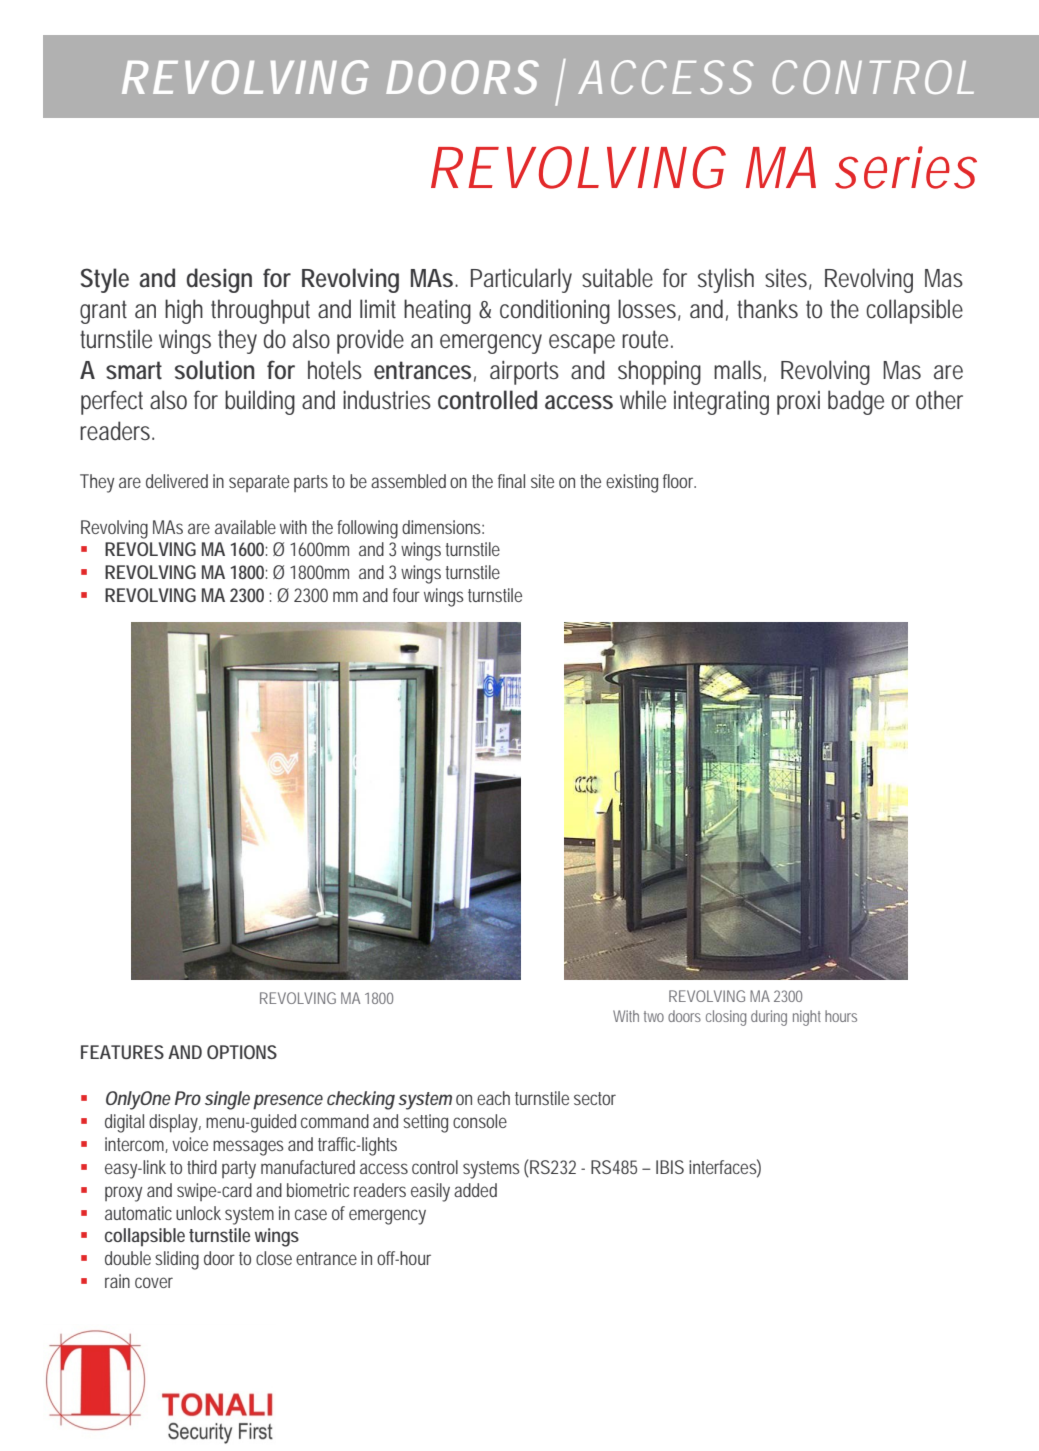  What do you see at coordinates (654, 1016) in the screenshot?
I see `two` at bounding box center [654, 1016].
